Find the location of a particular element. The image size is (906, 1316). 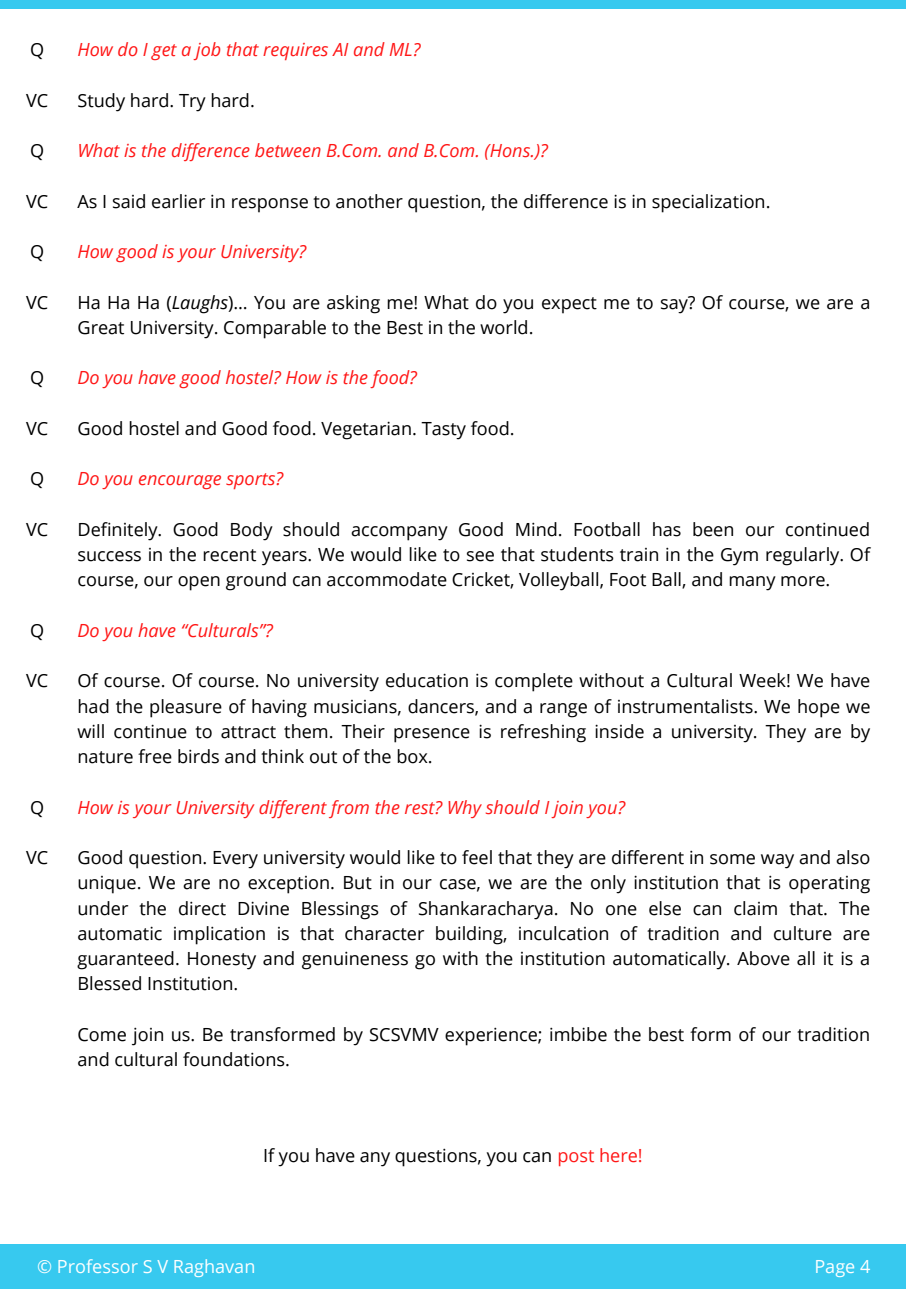

encourage is located at coordinates (180, 482).
